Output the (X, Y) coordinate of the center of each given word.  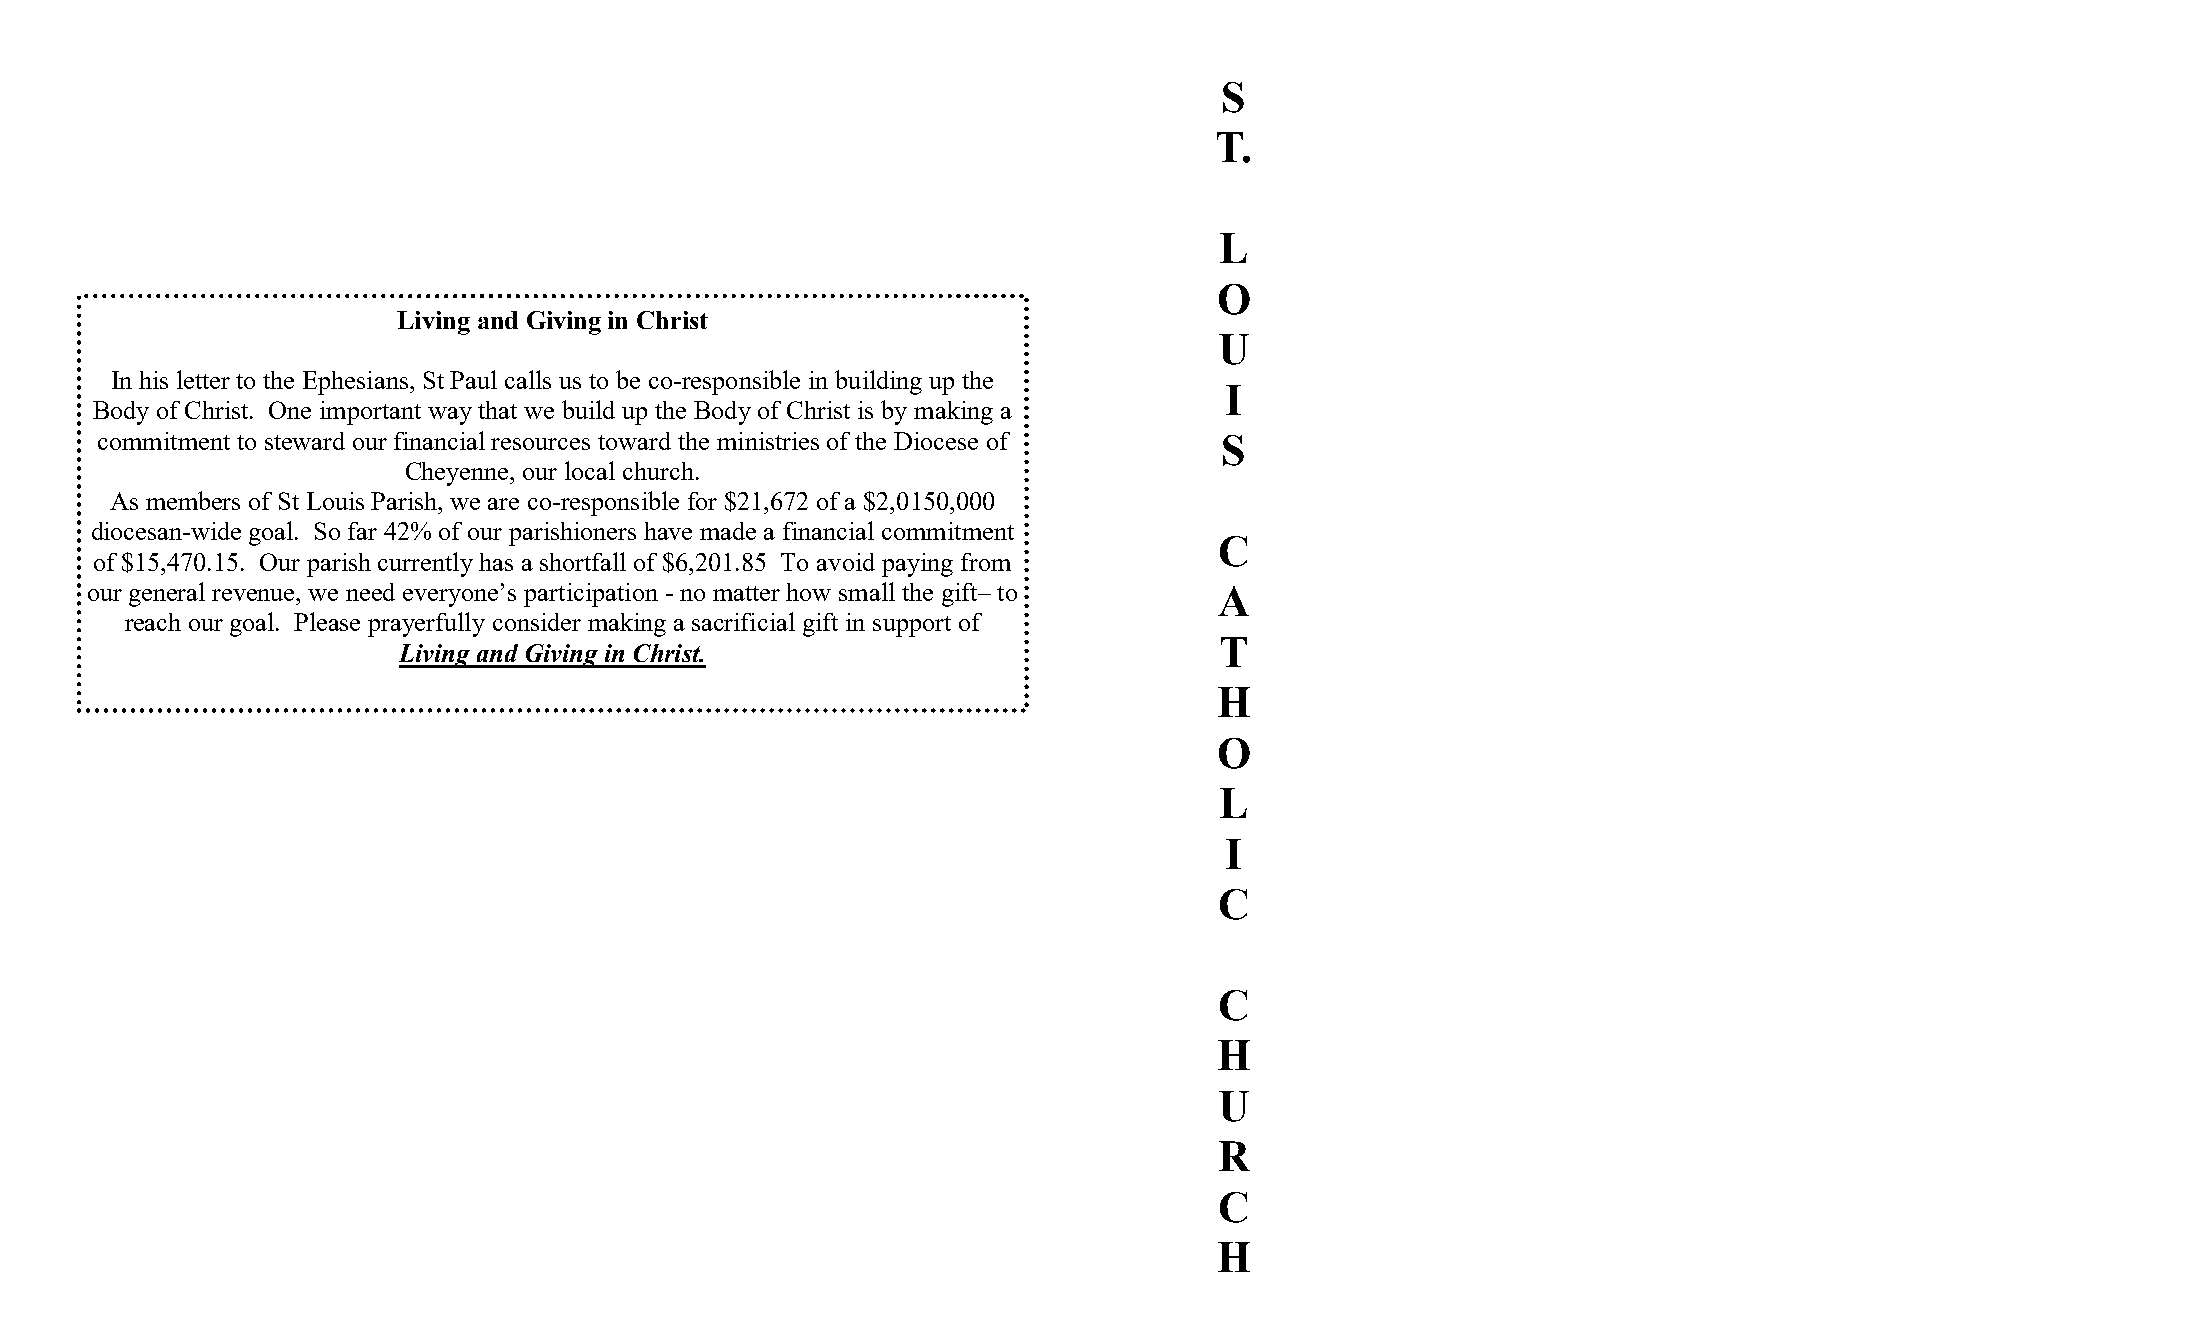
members (193, 500)
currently (425, 564)
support (912, 626)
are (503, 504)
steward (305, 441)
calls (528, 379)
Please (327, 621)
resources (540, 444)
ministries (768, 441)
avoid (846, 562)
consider (537, 622)
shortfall (583, 561)
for (702, 501)
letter (203, 379)
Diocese (936, 441)
